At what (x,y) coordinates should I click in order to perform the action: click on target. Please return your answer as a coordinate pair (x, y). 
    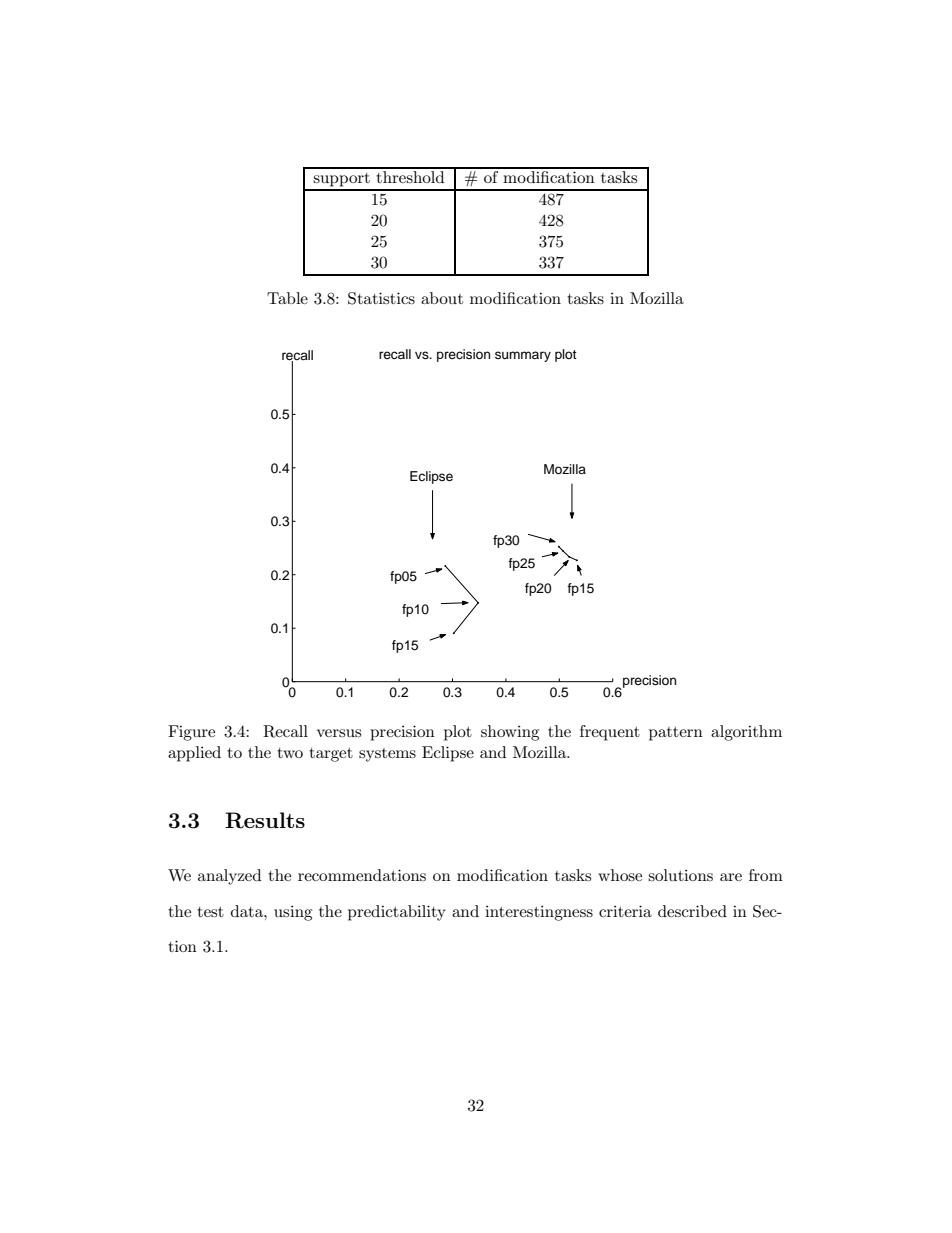
    Looking at the image, I should click on (331, 755).
